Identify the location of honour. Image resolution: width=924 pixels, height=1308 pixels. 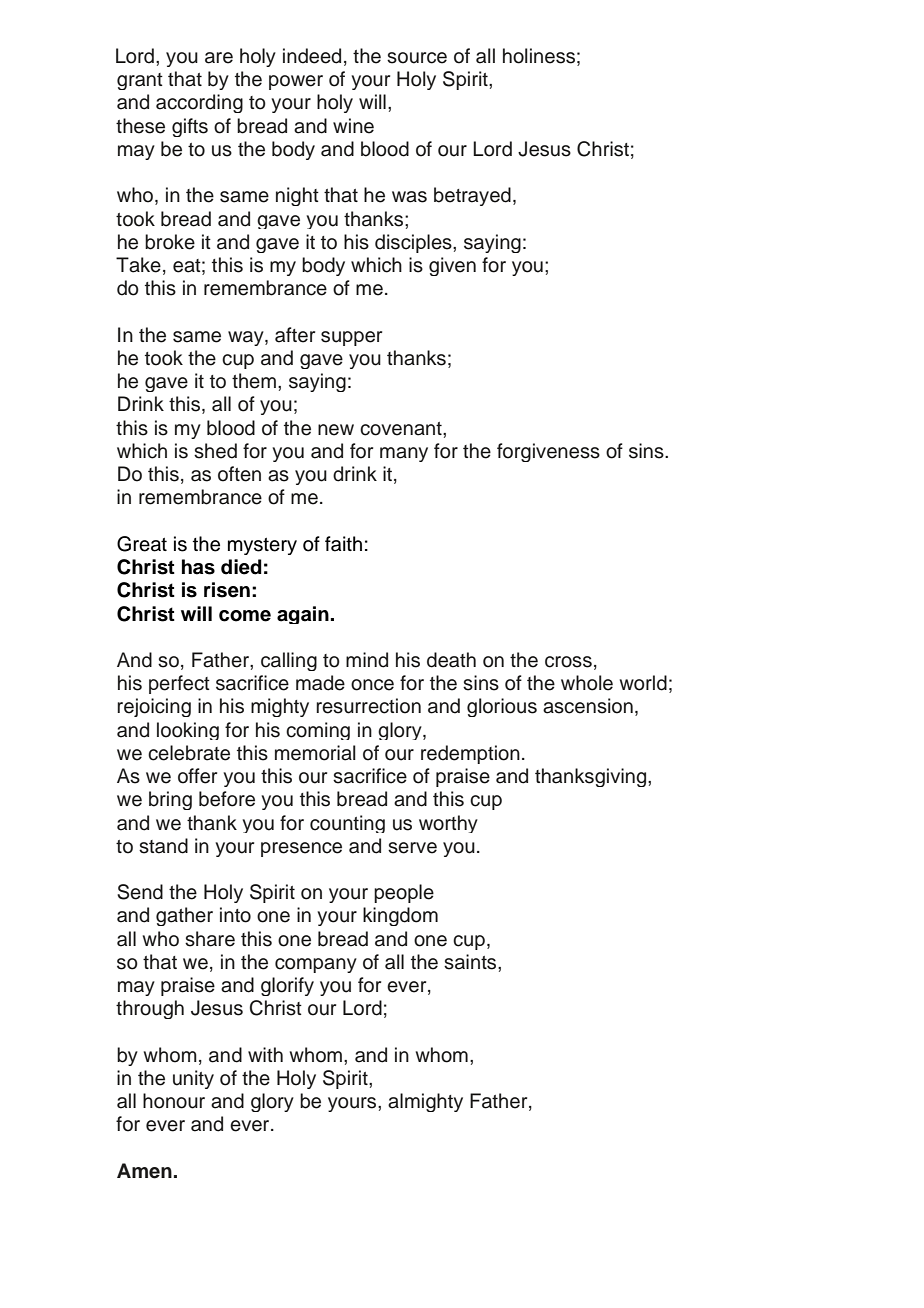
(174, 1101).
